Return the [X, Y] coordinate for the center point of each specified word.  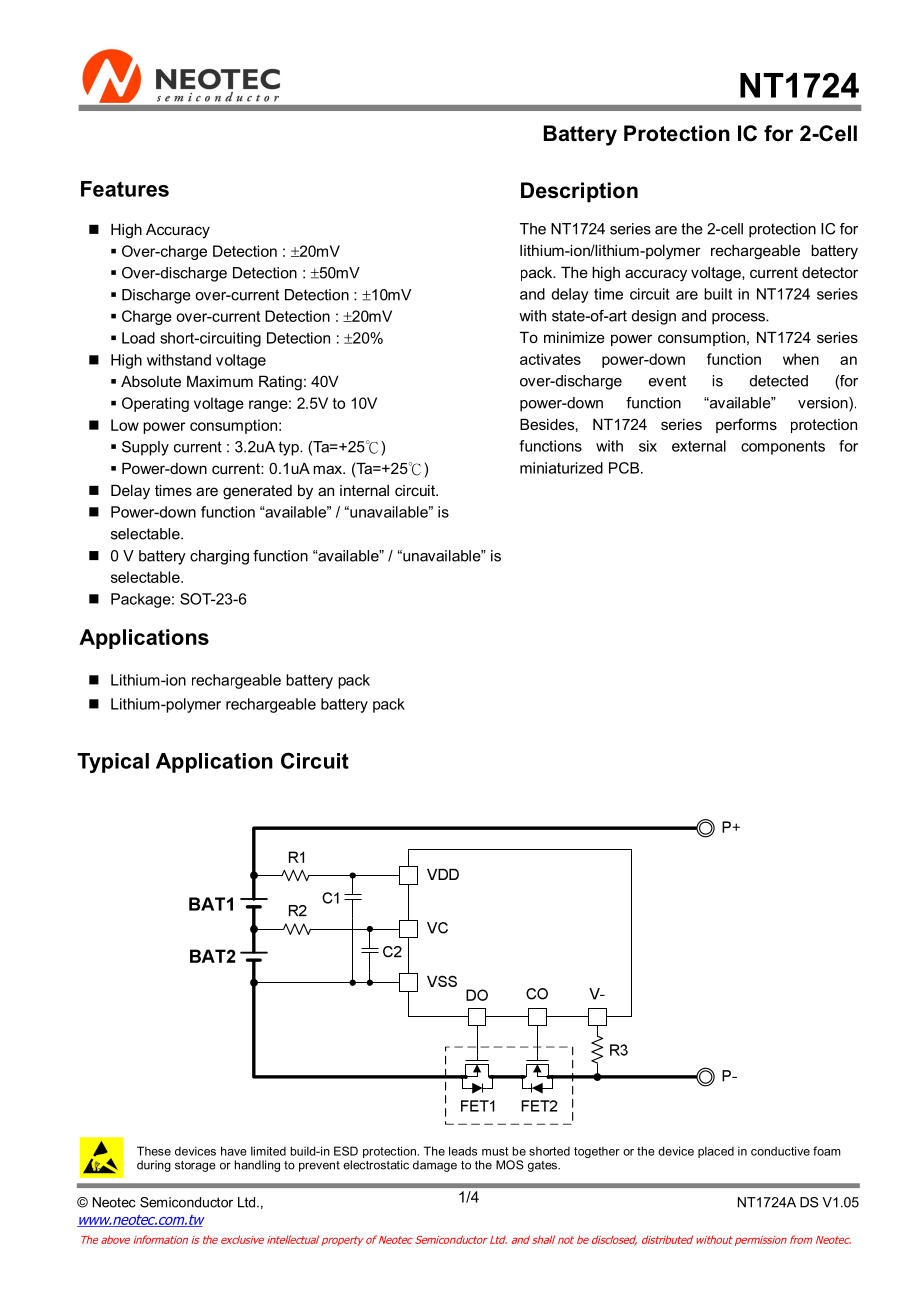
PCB [625, 468]
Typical [113, 763]
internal [364, 490]
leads [463, 1151]
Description [579, 192]
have [234, 1151]
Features [125, 189]
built [718, 294]
